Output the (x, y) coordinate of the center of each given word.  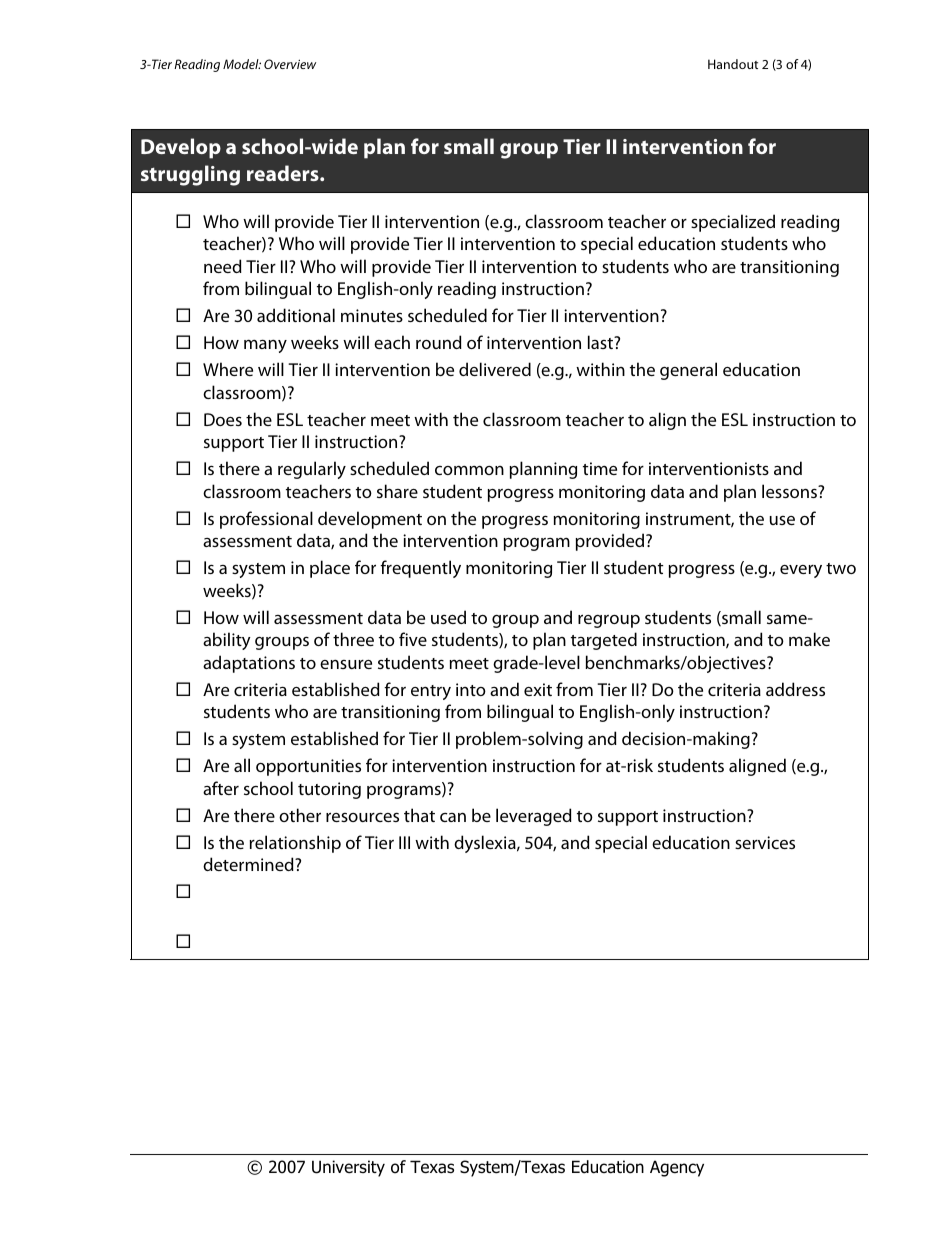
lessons (790, 491)
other (300, 815)
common (469, 470)
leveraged (534, 817)
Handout (733, 64)
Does (223, 419)
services (765, 842)
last (602, 342)
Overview (290, 64)
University (348, 1168)
